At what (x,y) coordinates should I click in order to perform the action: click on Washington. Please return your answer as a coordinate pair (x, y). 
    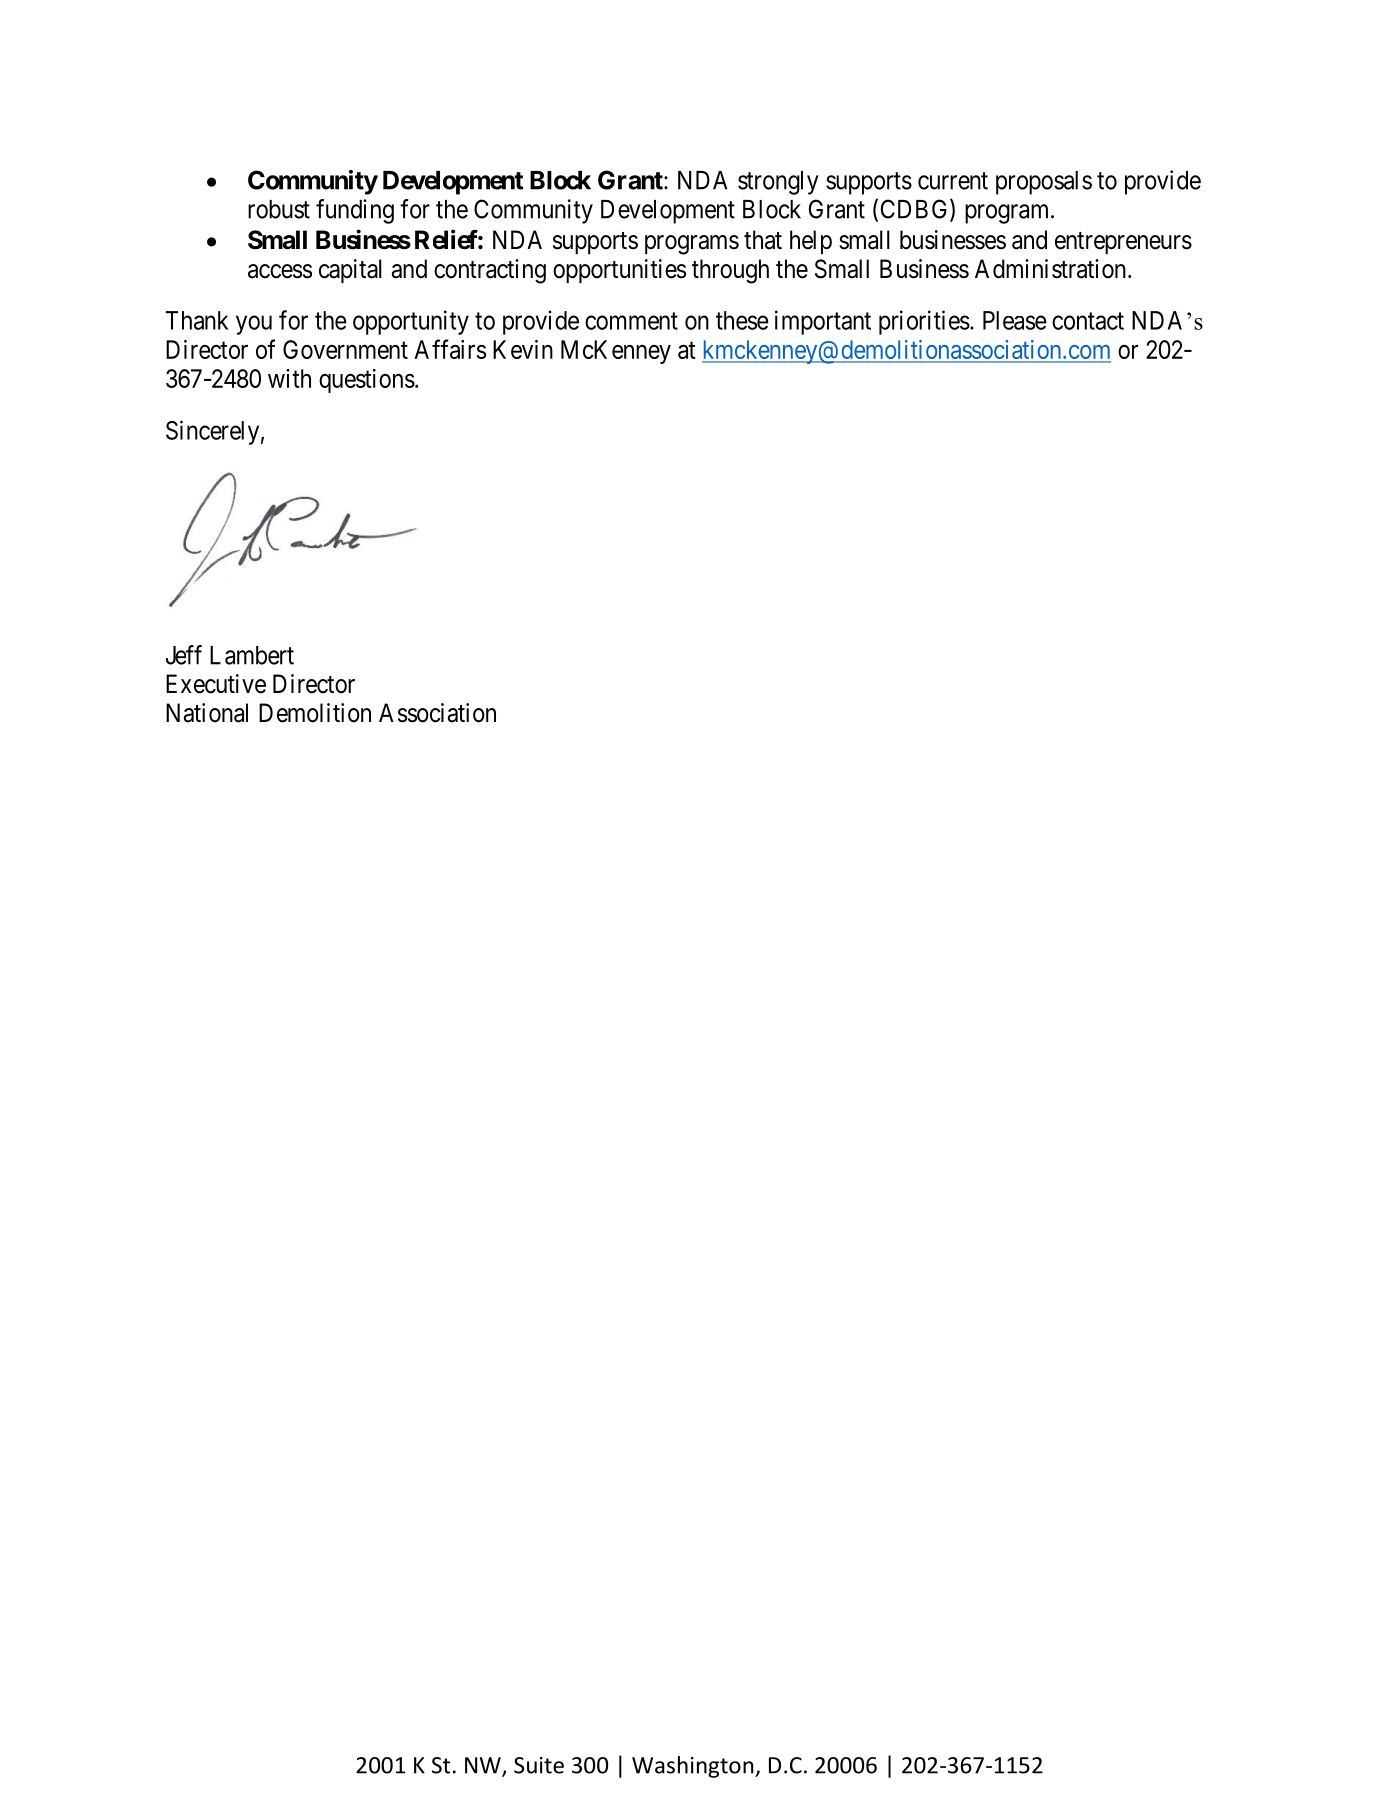
    Looking at the image, I should click on (694, 1767).
